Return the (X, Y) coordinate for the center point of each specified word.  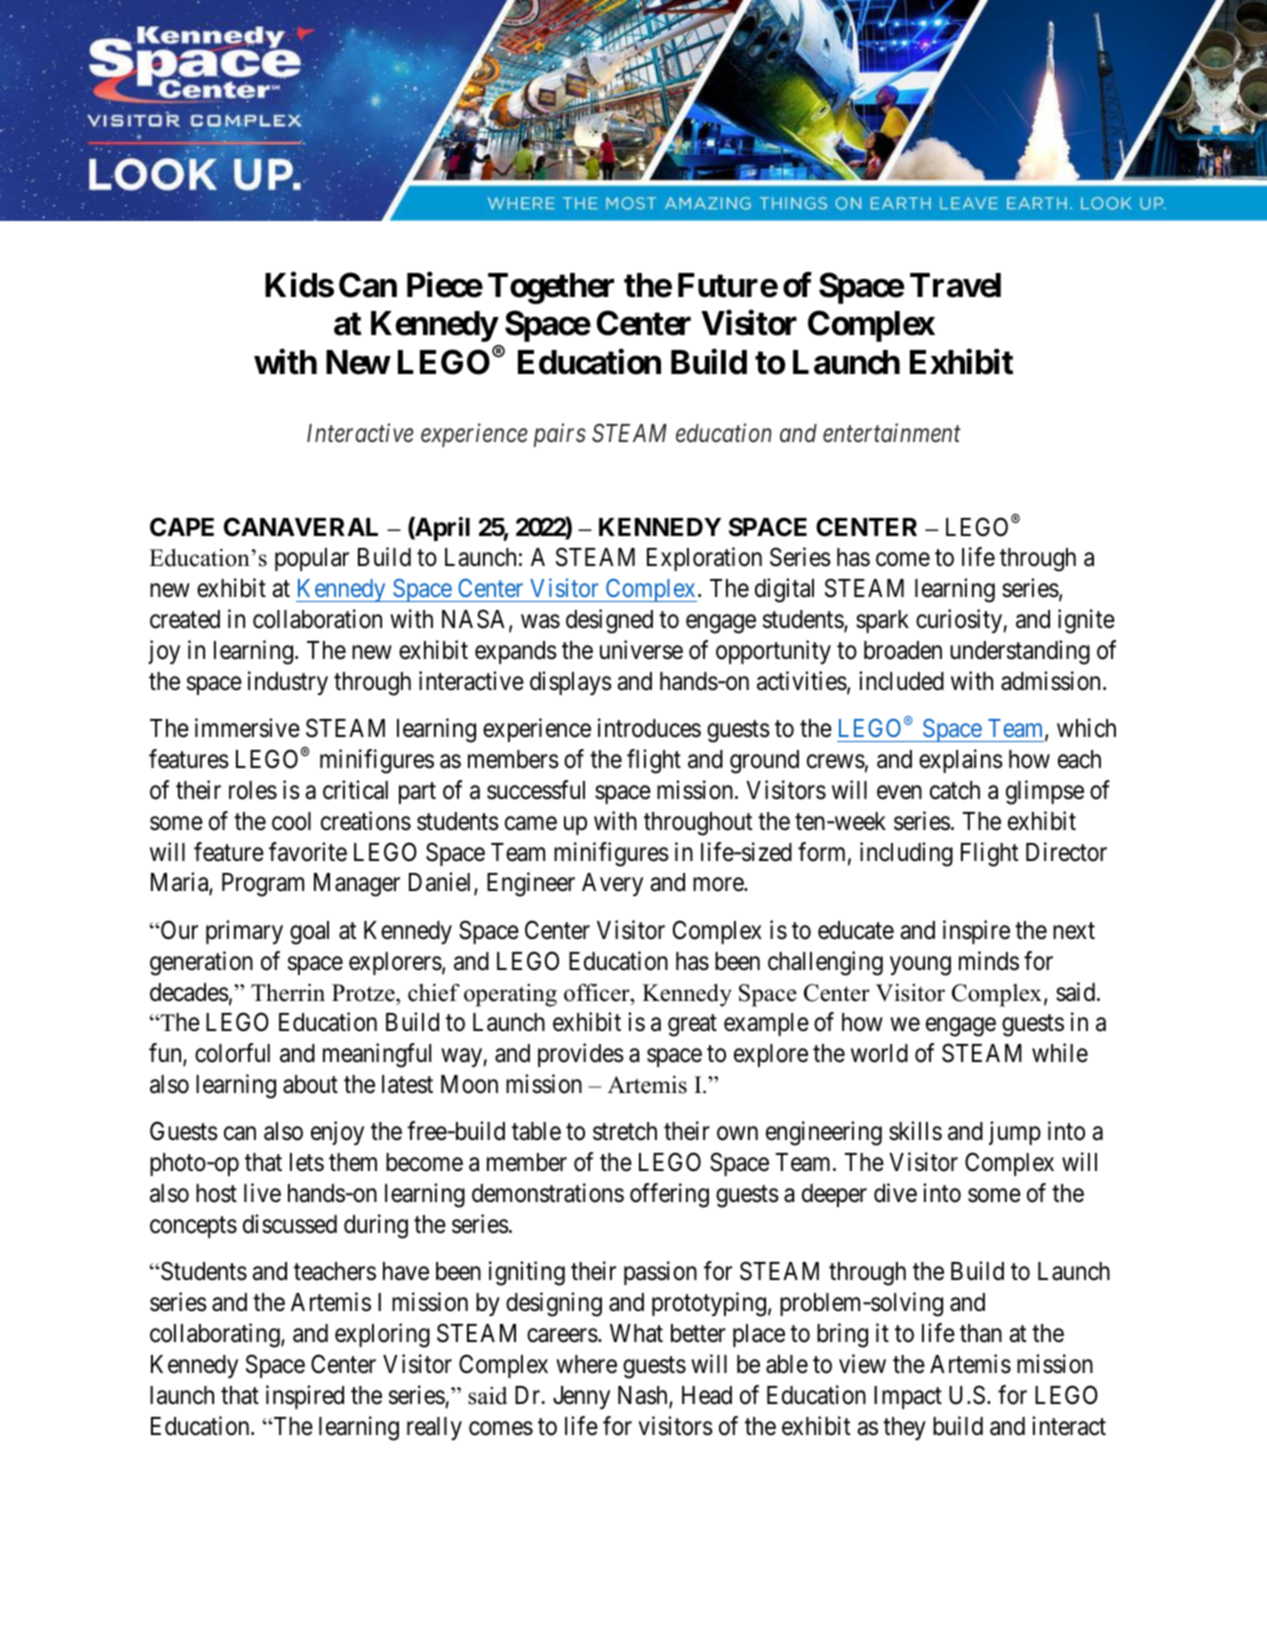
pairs (560, 435)
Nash (644, 1396)
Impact (908, 1397)
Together (551, 288)
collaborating (216, 1335)
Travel (955, 285)
